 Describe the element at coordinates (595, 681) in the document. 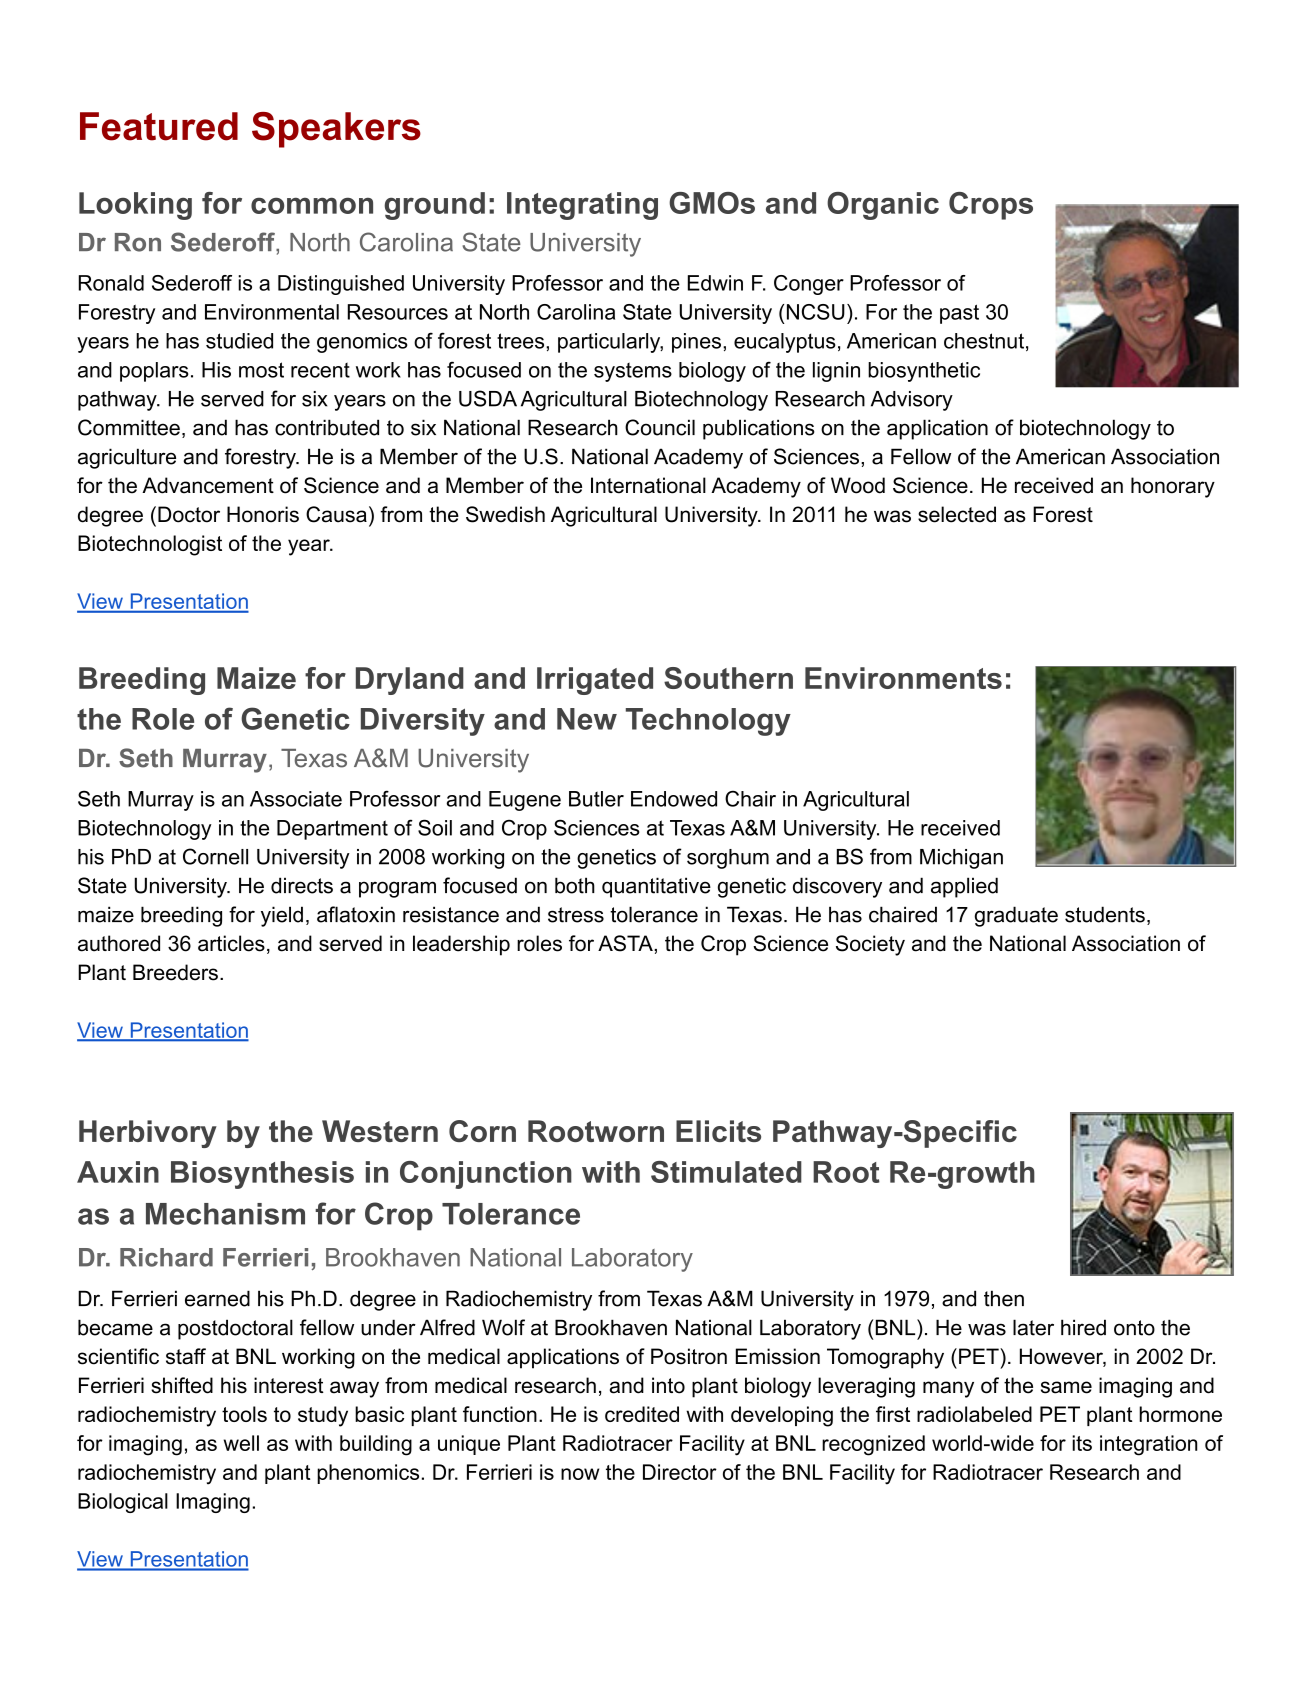

I see `Irrigated` at that location.
